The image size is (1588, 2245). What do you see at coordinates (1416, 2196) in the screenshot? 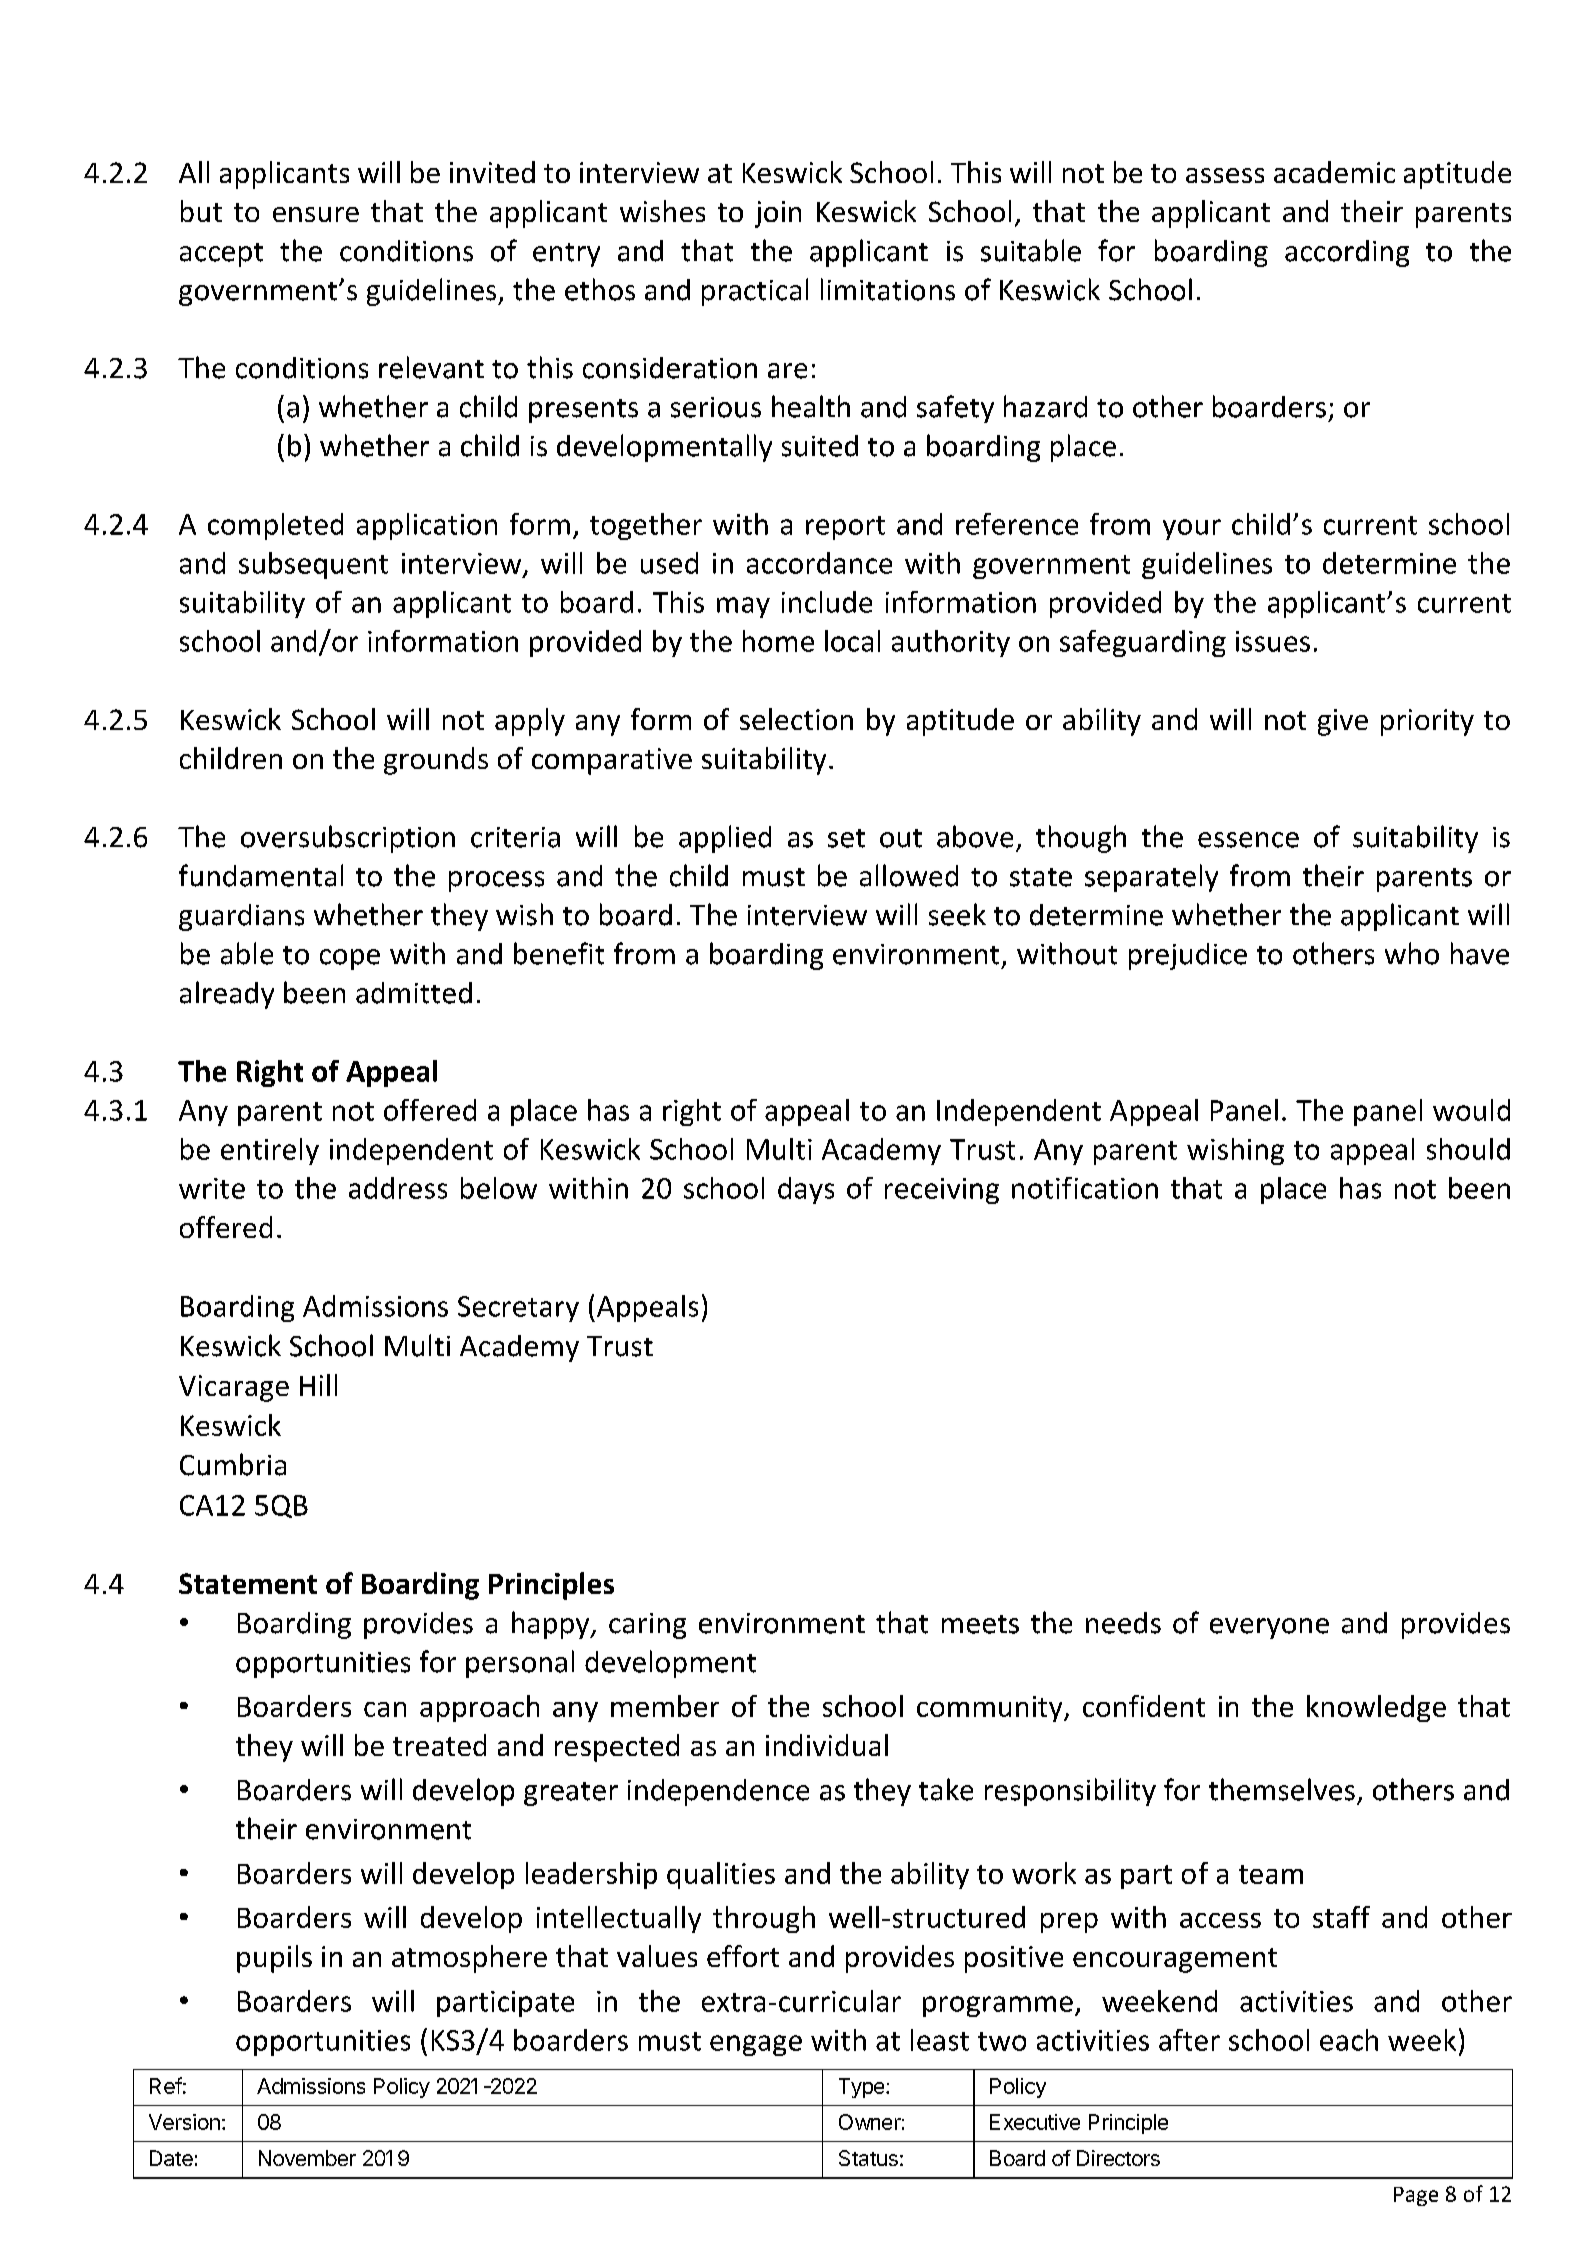
I see `Page` at bounding box center [1416, 2196].
